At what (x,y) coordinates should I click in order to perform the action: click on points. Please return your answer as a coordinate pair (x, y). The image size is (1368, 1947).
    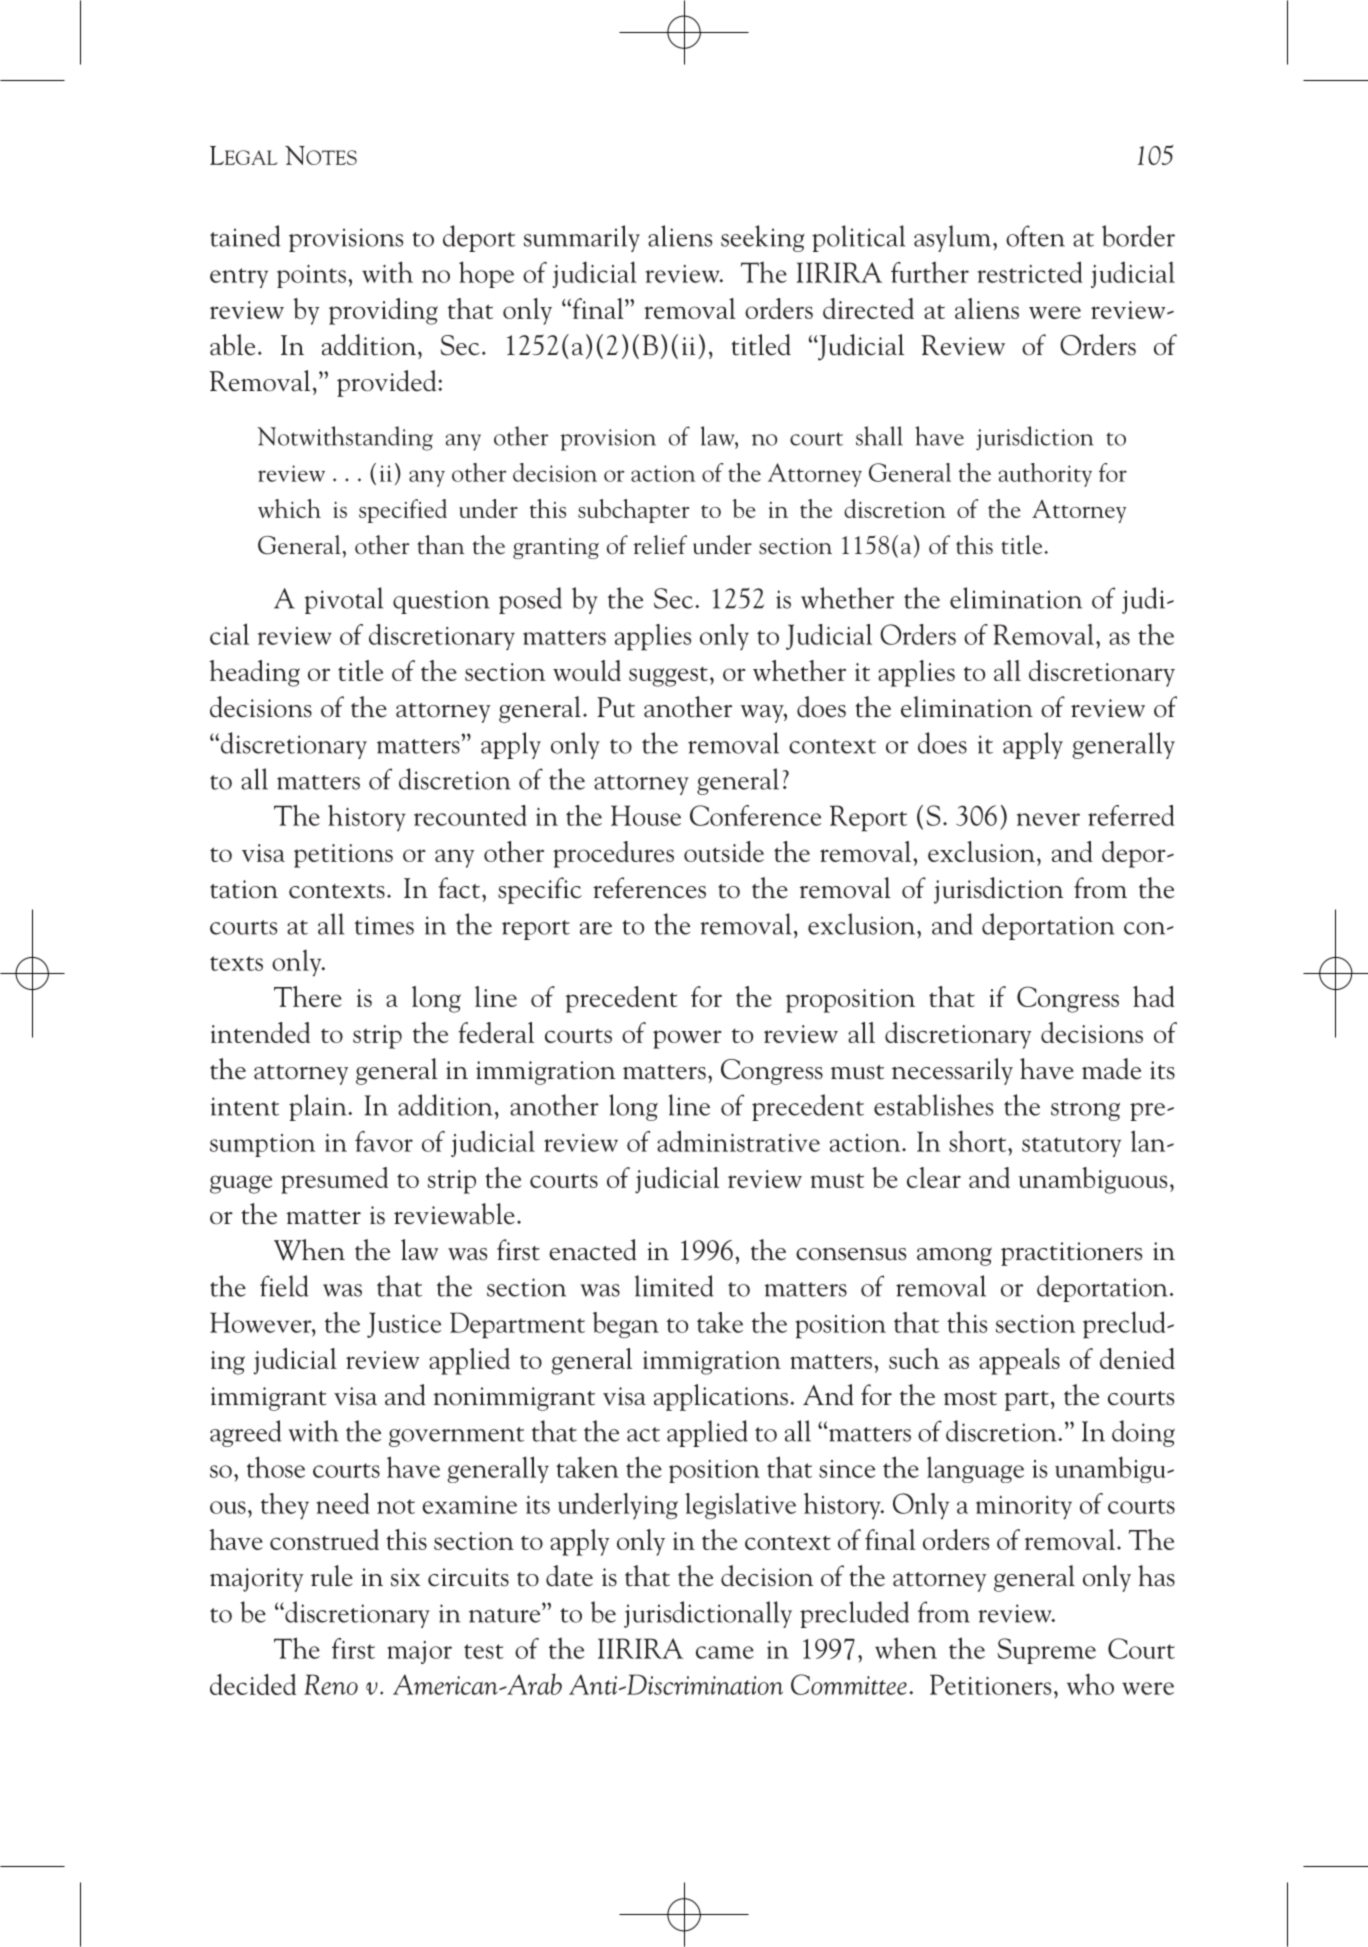
    Looking at the image, I should click on (311, 276).
